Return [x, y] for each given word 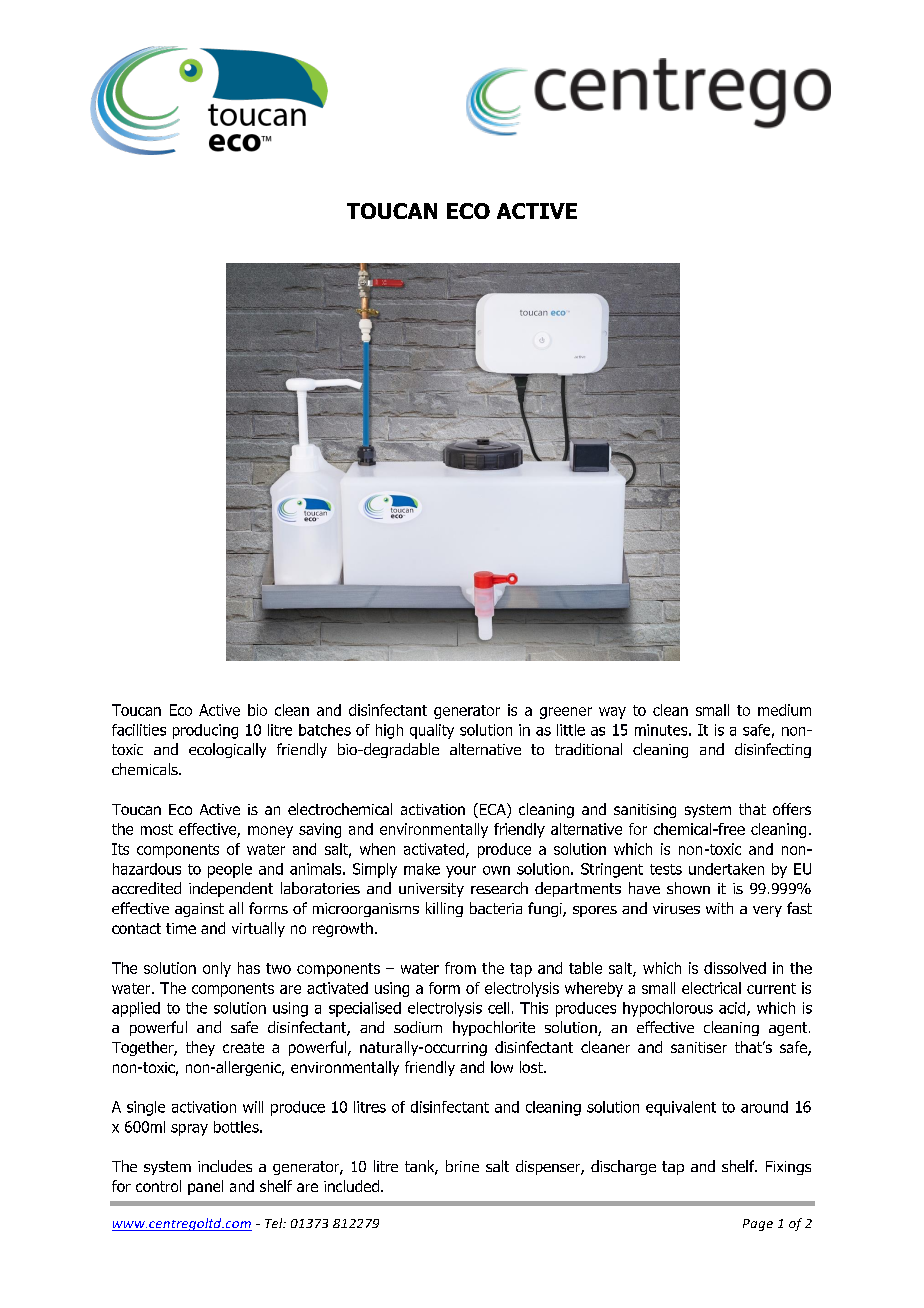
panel [205, 1187]
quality [432, 731]
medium [784, 710]
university [431, 890]
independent [231, 889]
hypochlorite [494, 1028]
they [200, 1048]
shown [688, 888]
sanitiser [699, 1047]
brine [462, 1166]
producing [205, 731]
